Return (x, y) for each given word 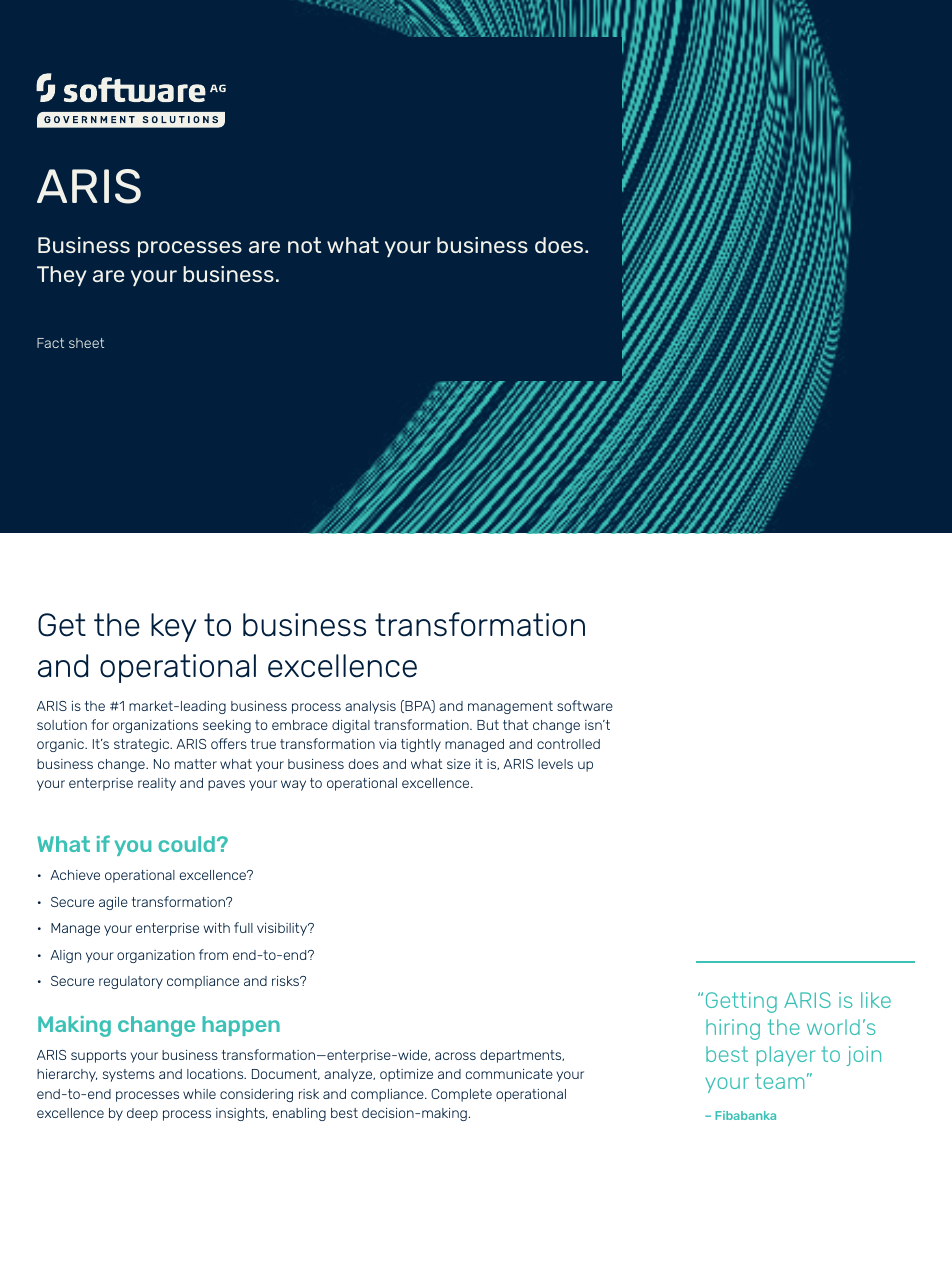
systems (129, 1075)
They (62, 276)
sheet (86, 343)
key (173, 627)
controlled (568, 744)
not (304, 245)
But (488, 725)
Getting (741, 1002)
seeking (227, 726)
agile (113, 903)
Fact (50, 343)
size (459, 764)
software (585, 705)
